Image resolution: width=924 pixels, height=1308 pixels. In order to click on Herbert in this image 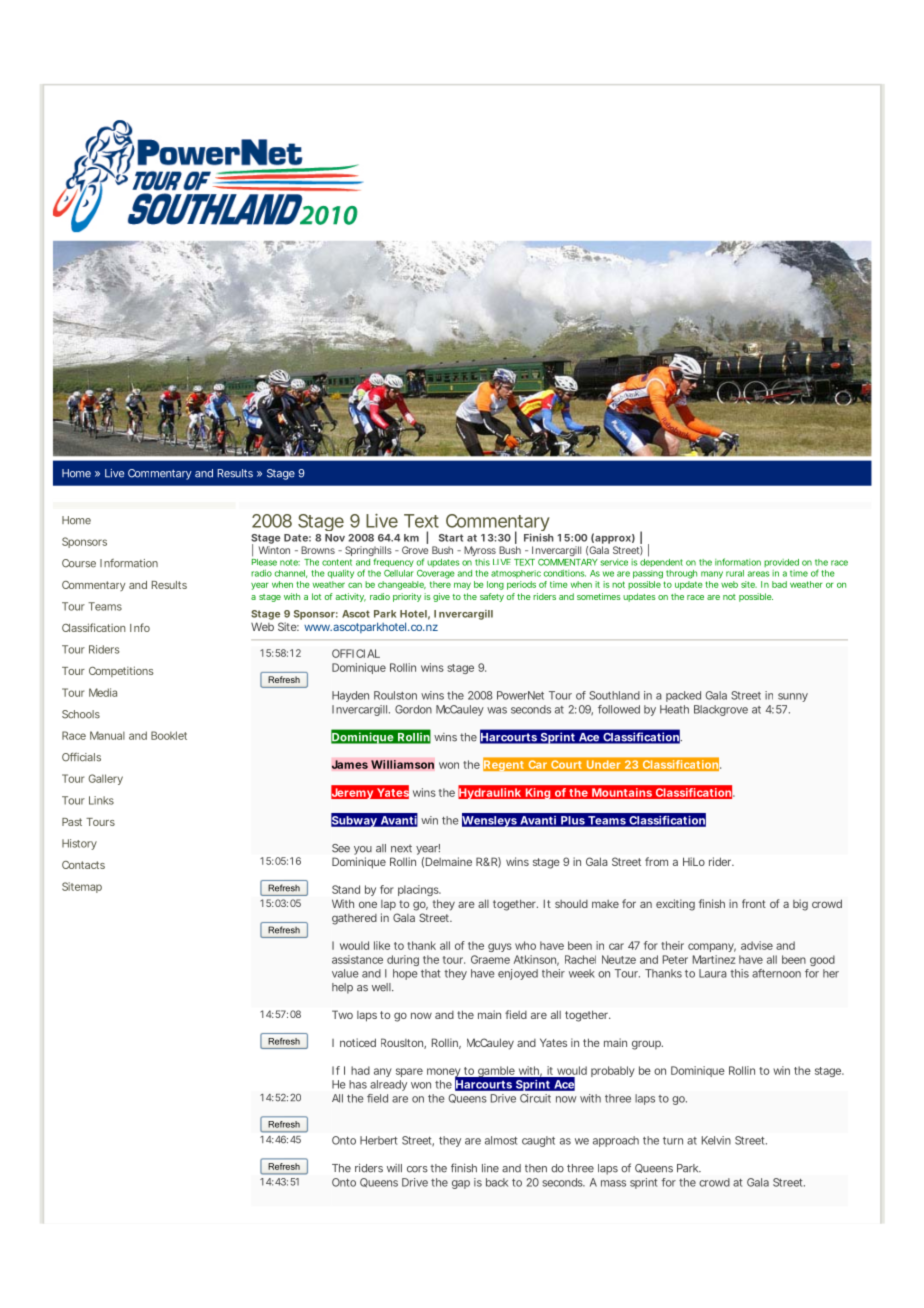, I will do `click(379, 1140)`.
